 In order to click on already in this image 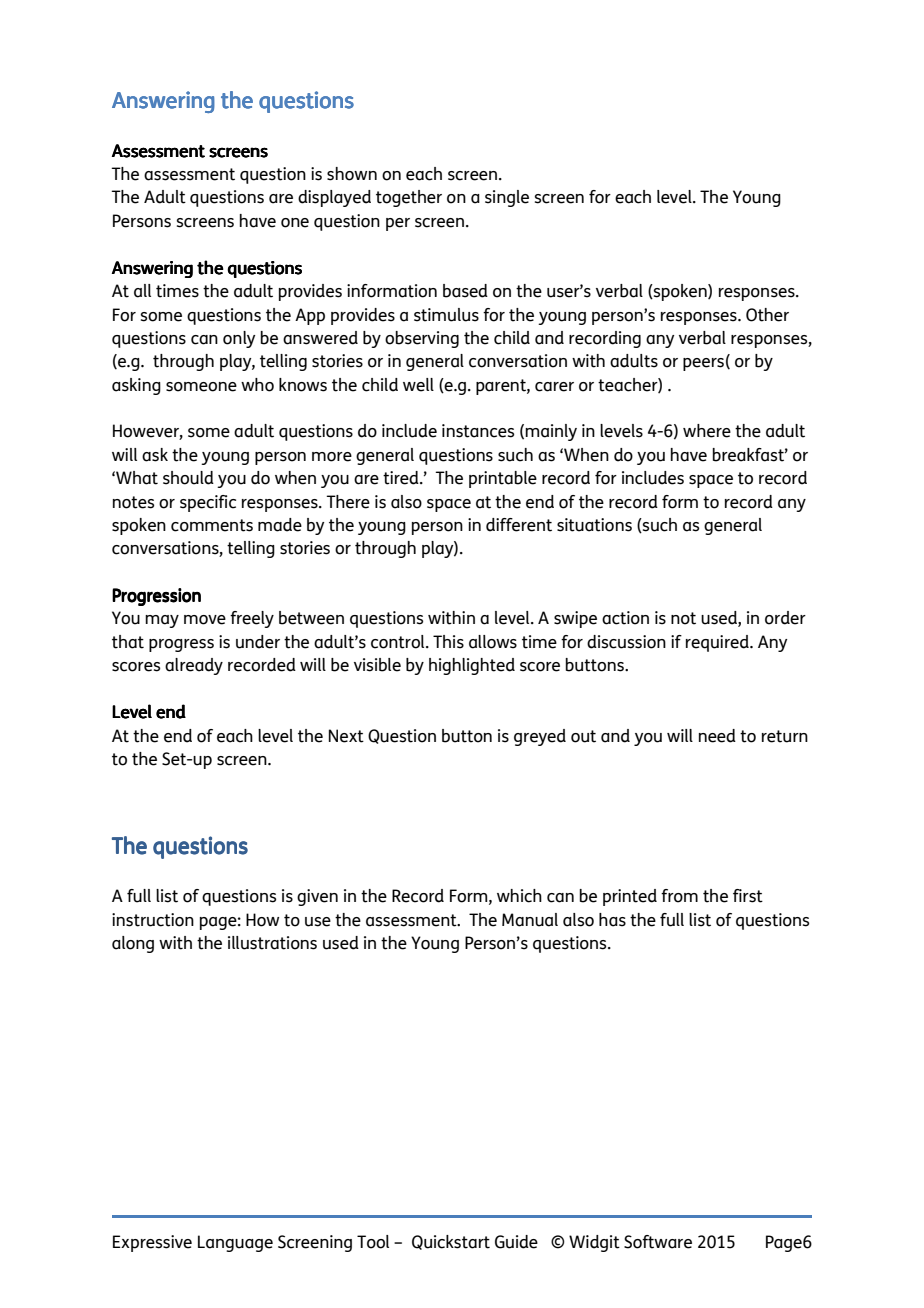, I will do `click(194, 666)`.
